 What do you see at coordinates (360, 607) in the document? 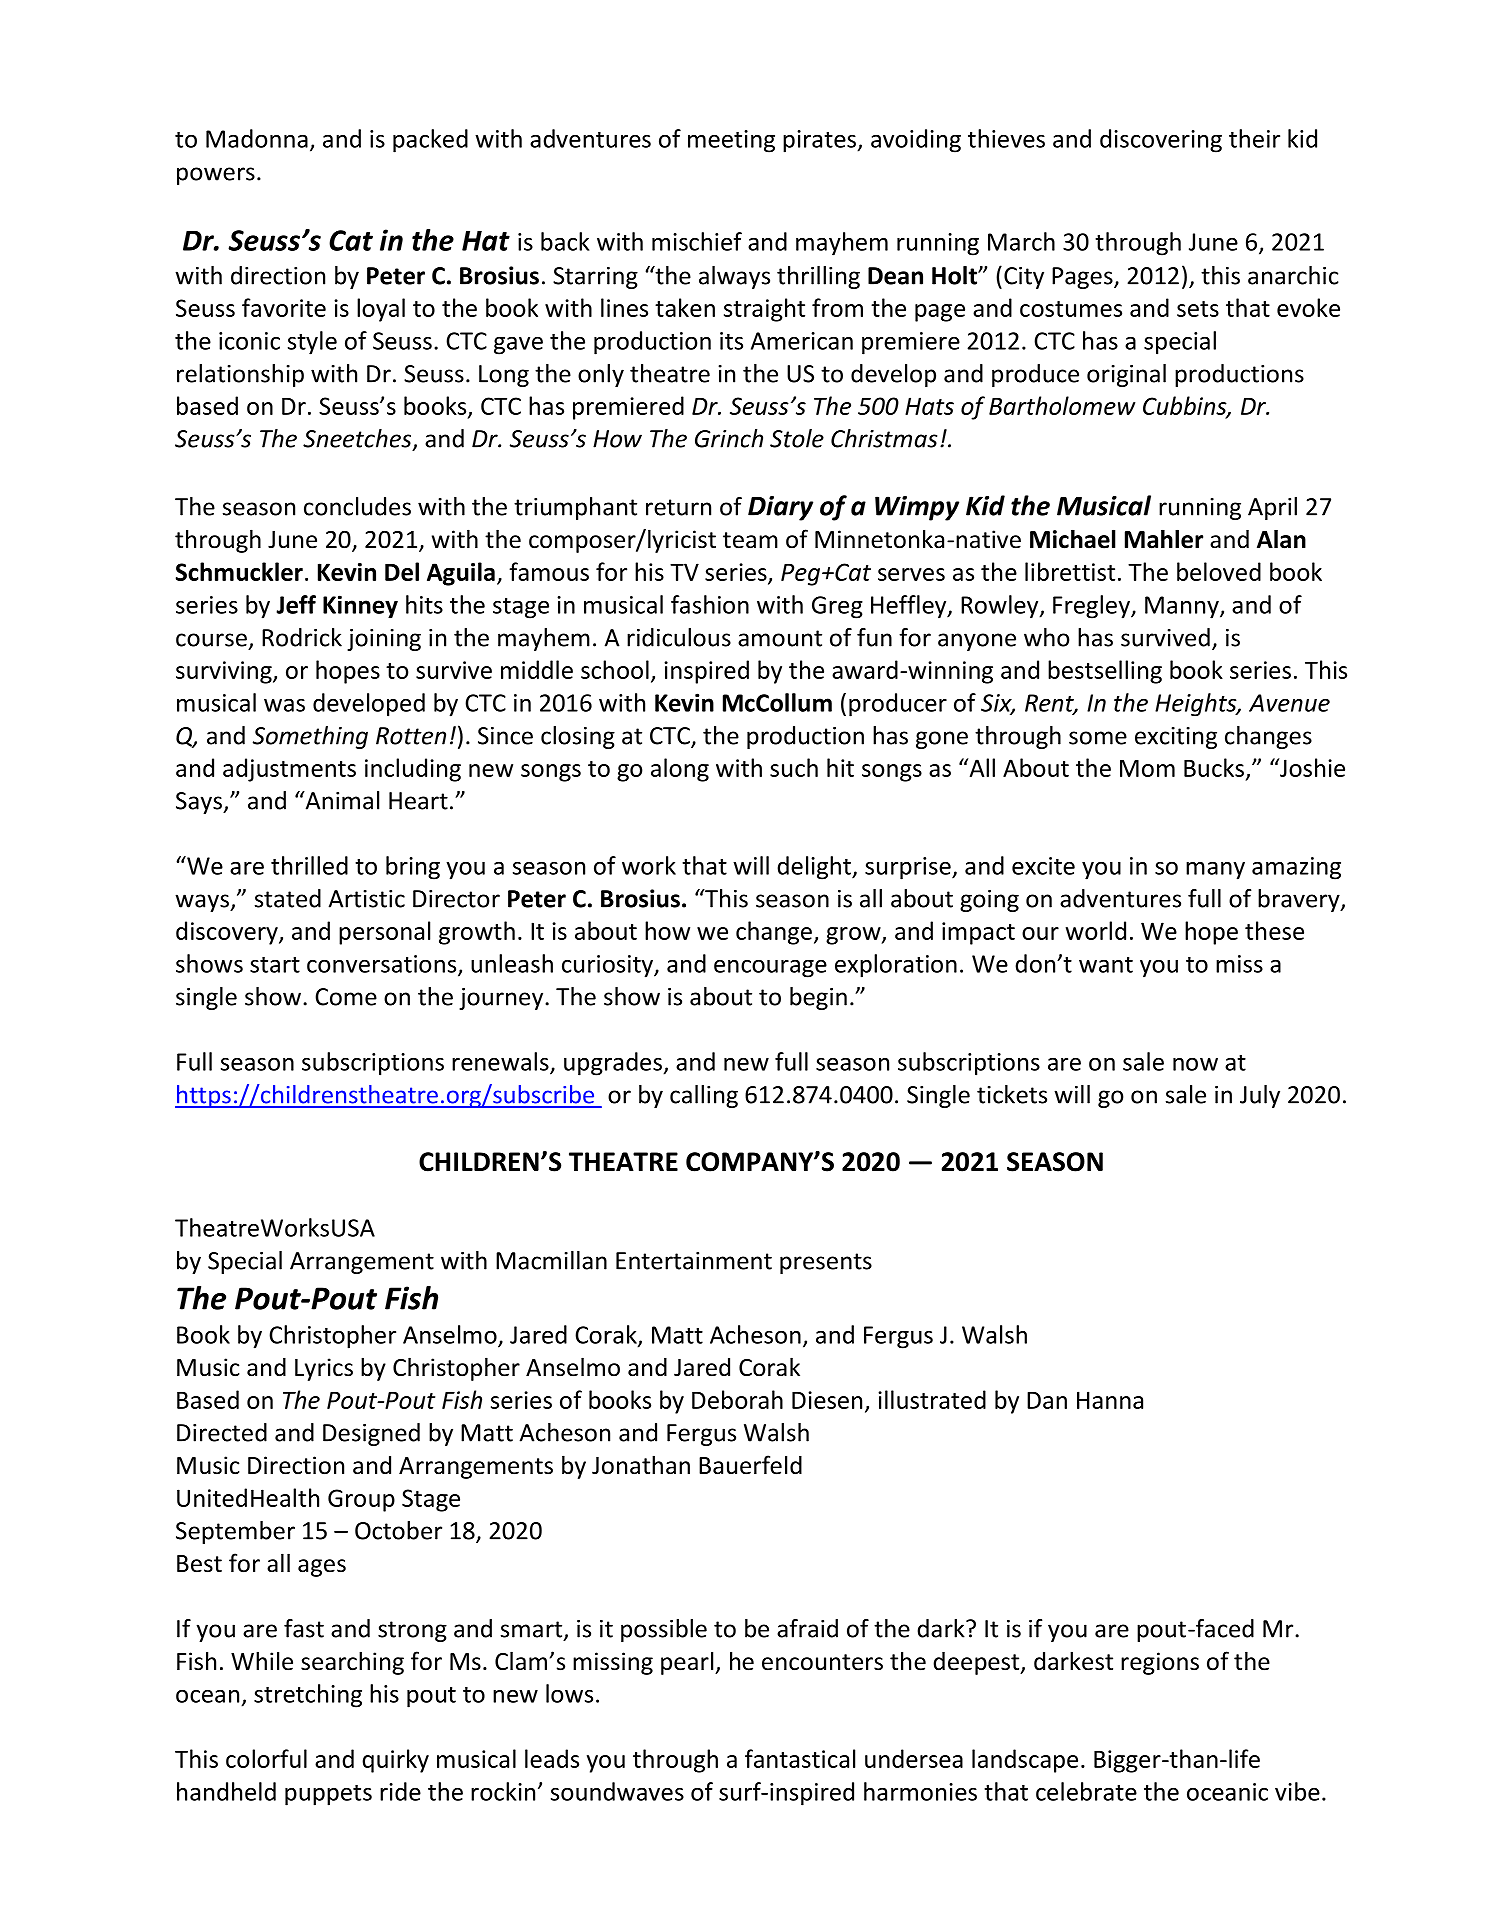
I see `Kinney` at bounding box center [360, 607].
